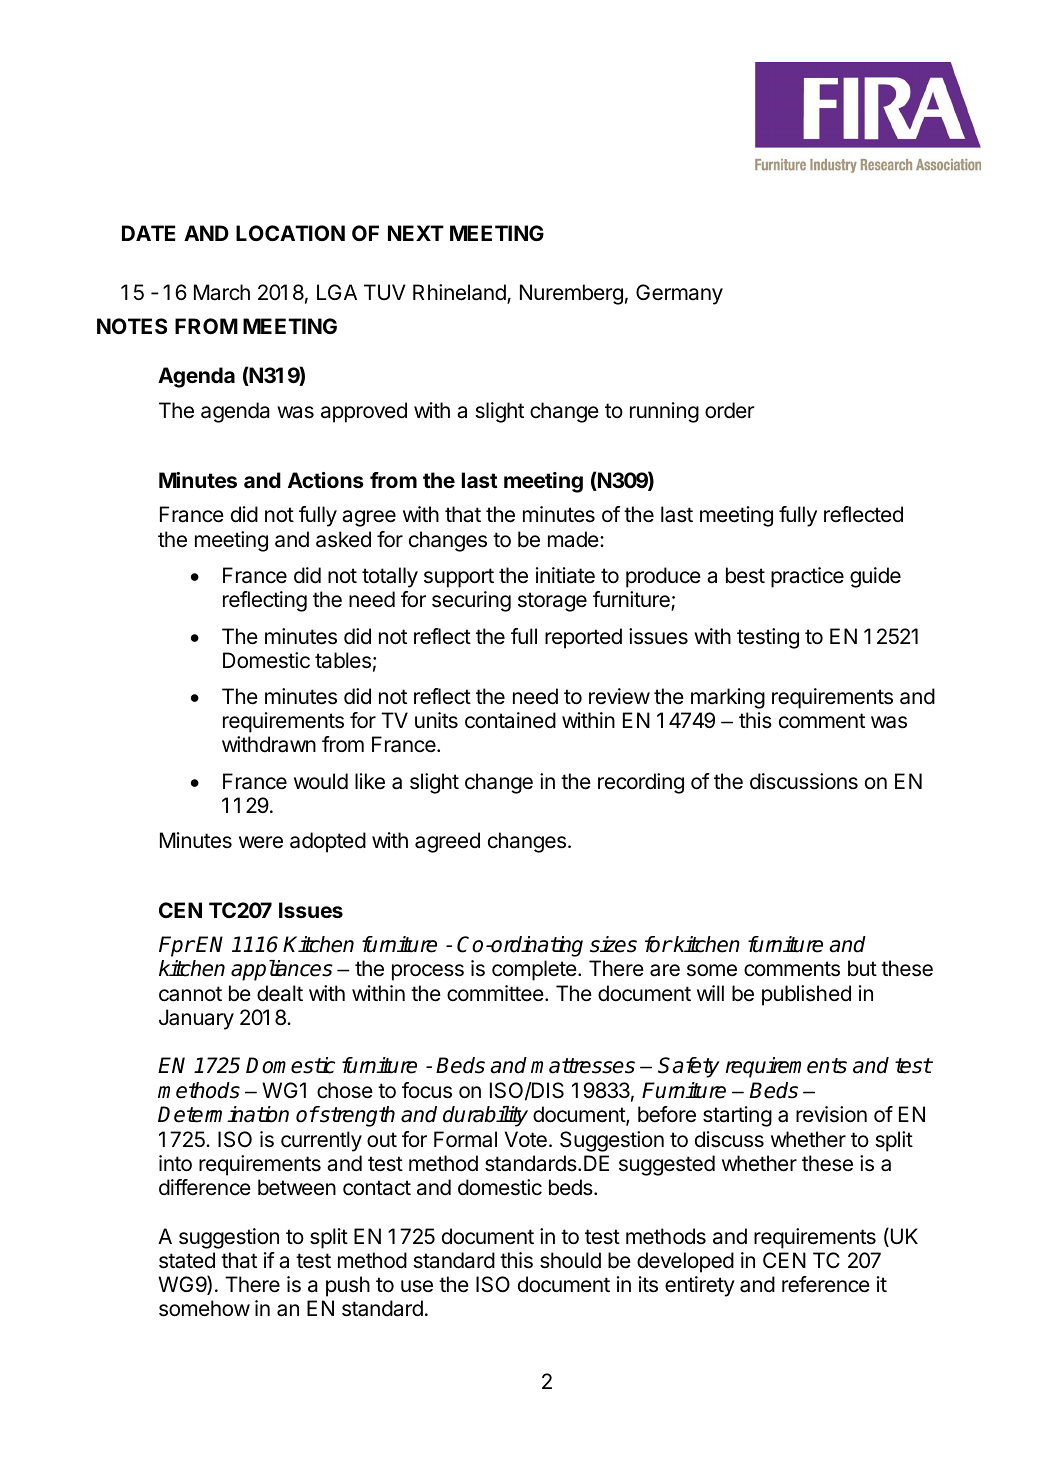 The width and height of the screenshot is (1047, 1481). I want to click on Rhineland, so click(460, 293).
